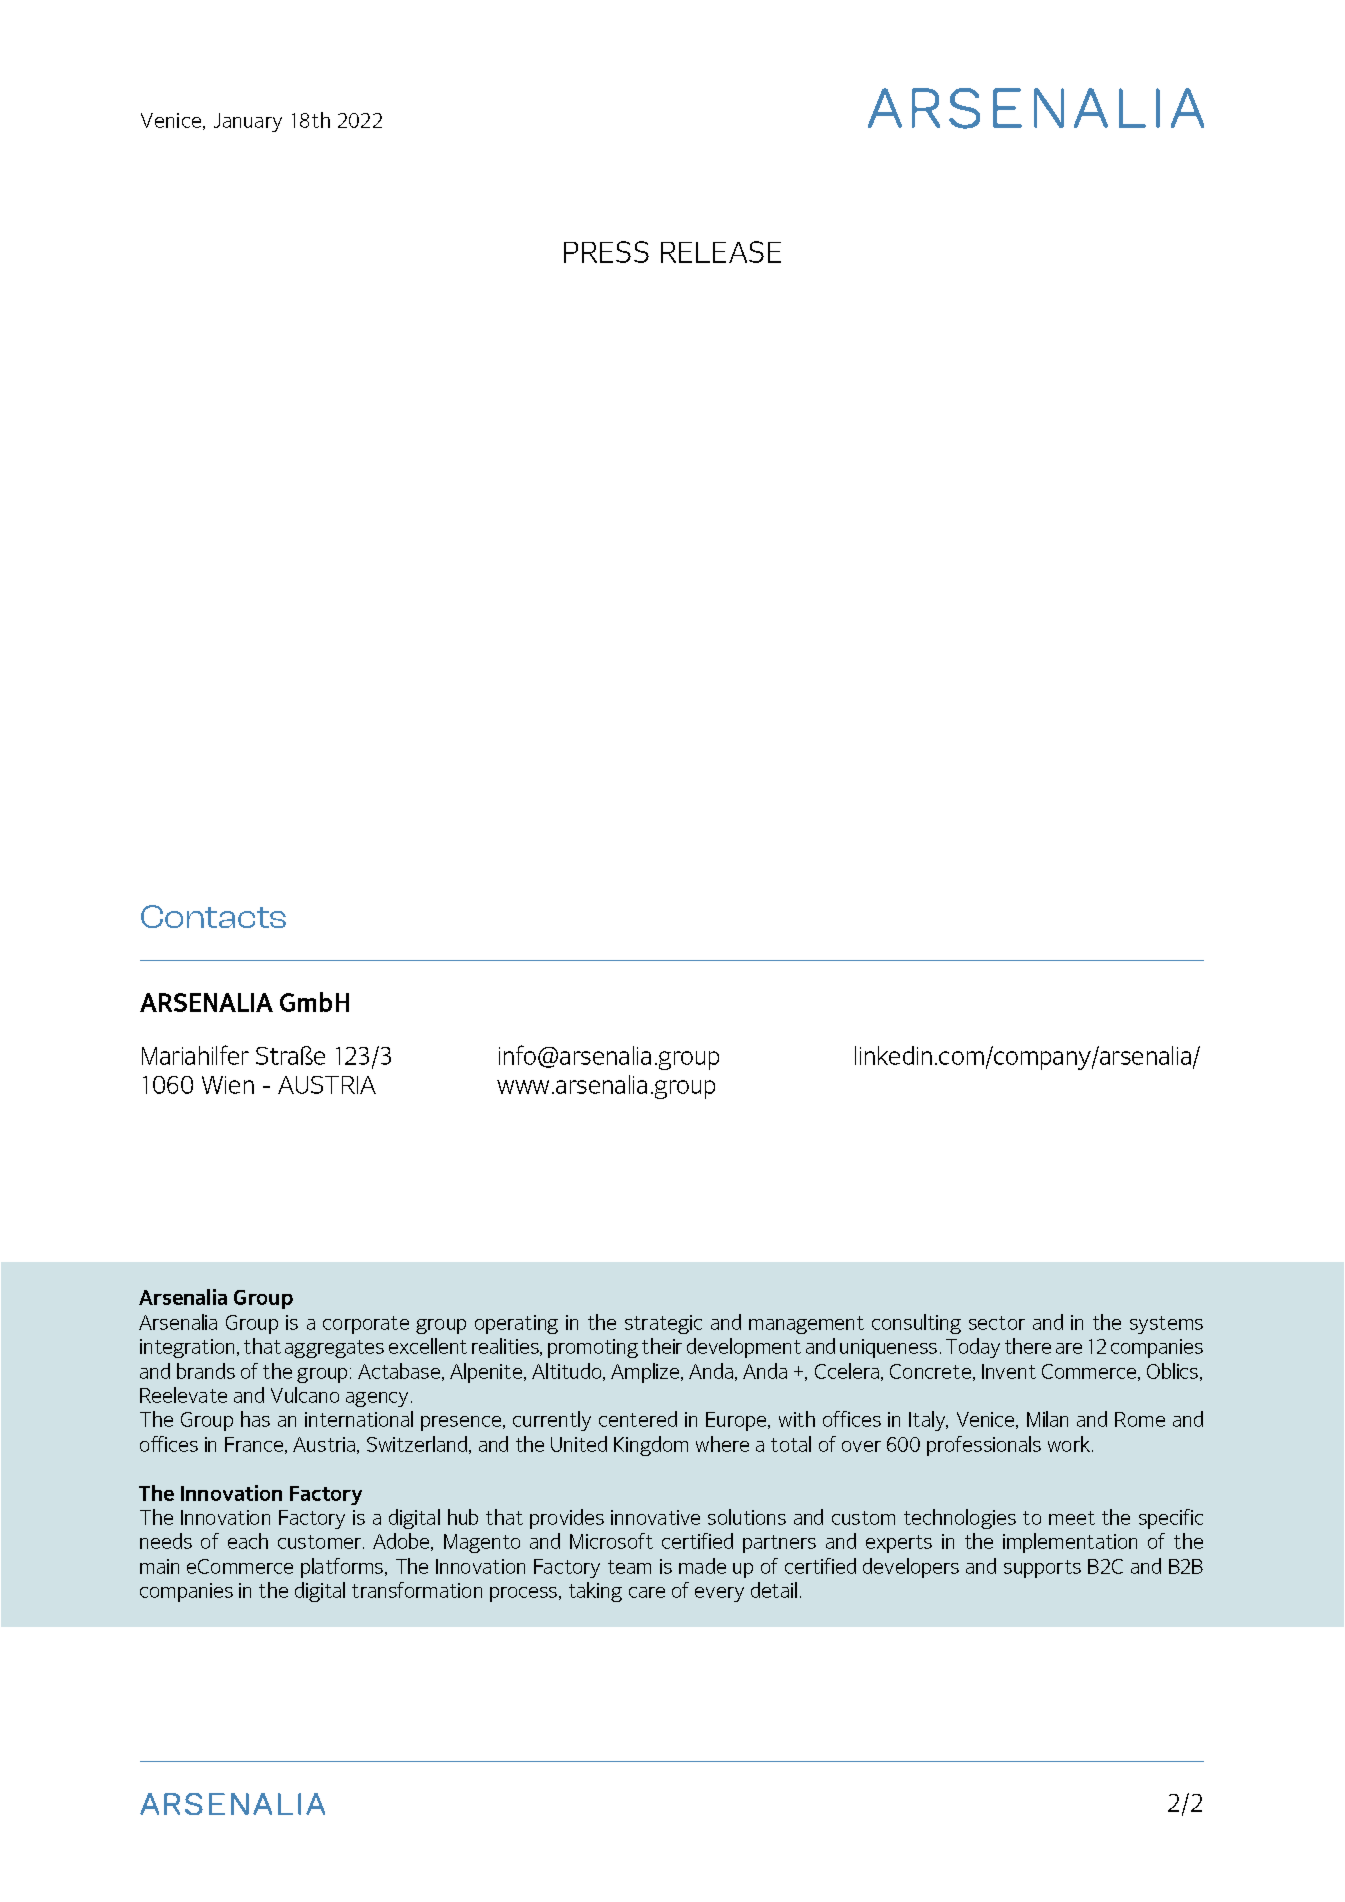  What do you see at coordinates (662, 1346) in the page?
I see `their` at bounding box center [662, 1346].
